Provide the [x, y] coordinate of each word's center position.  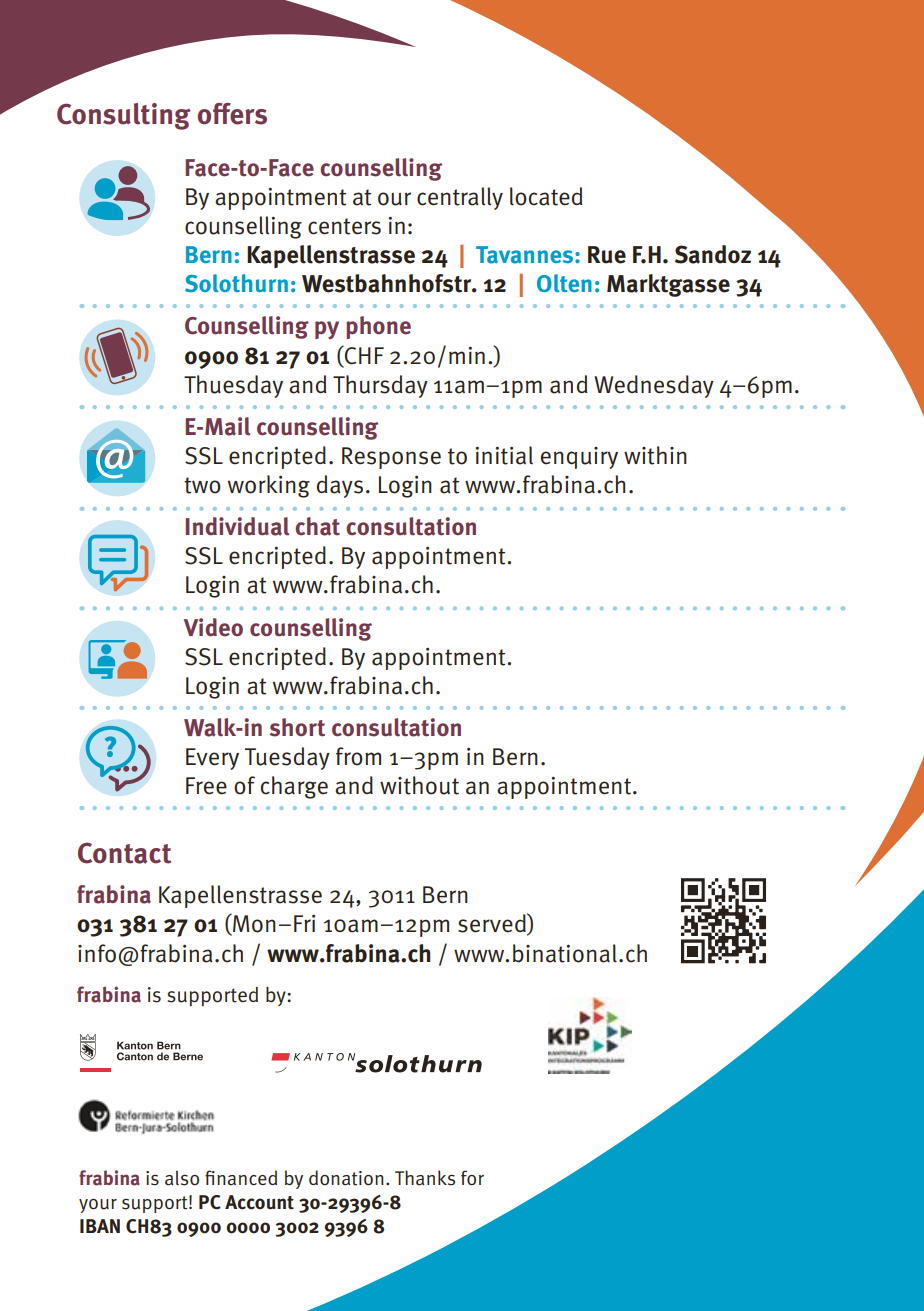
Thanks [425, 1178]
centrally [460, 198]
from [358, 756]
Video [213, 627]
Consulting [124, 116]
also [182, 1178]
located [546, 196]
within [655, 455]
